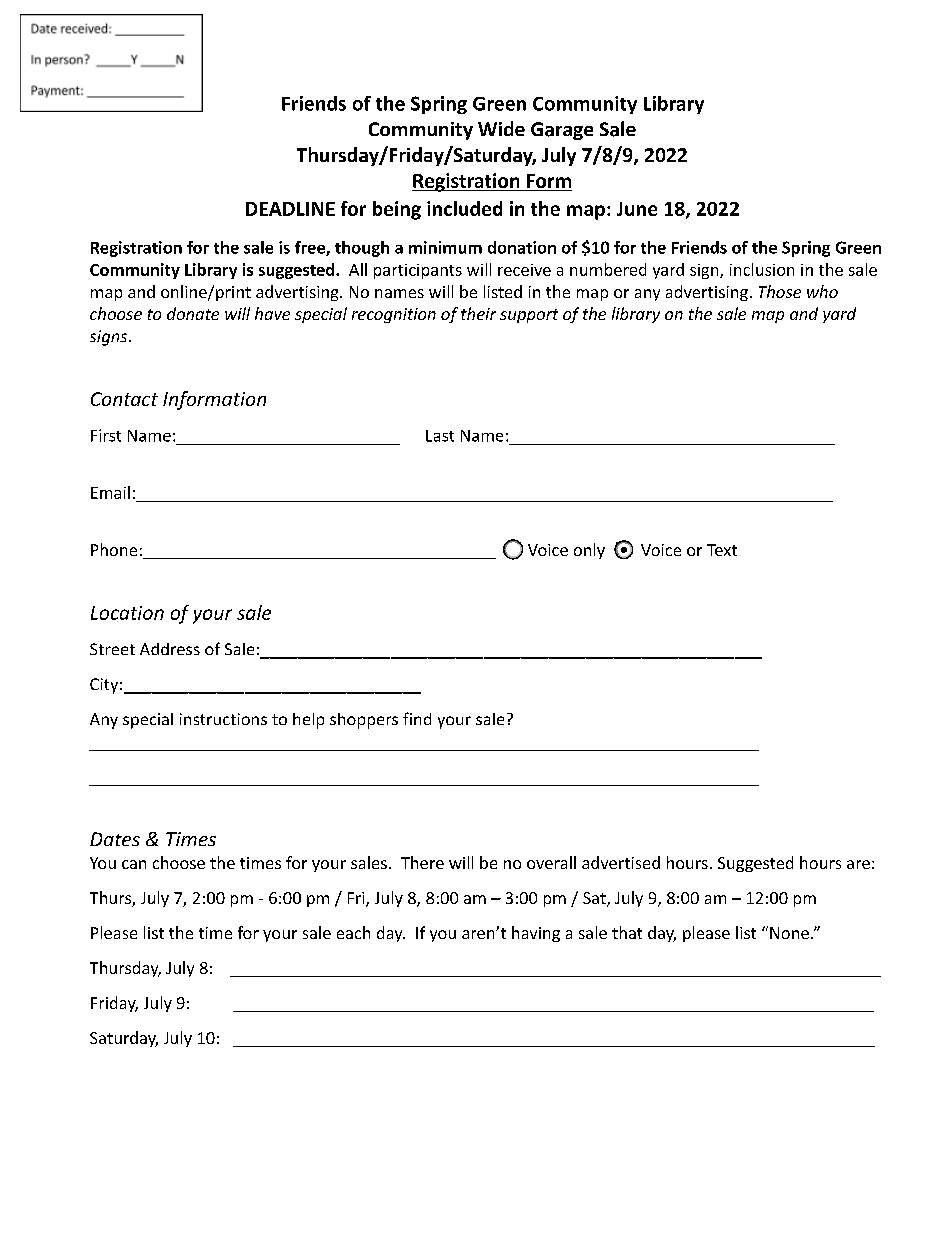 This screenshot has width=952, height=1233. Describe the element at coordinates (134, 864) in the screenshot. I see `can` at that location.
